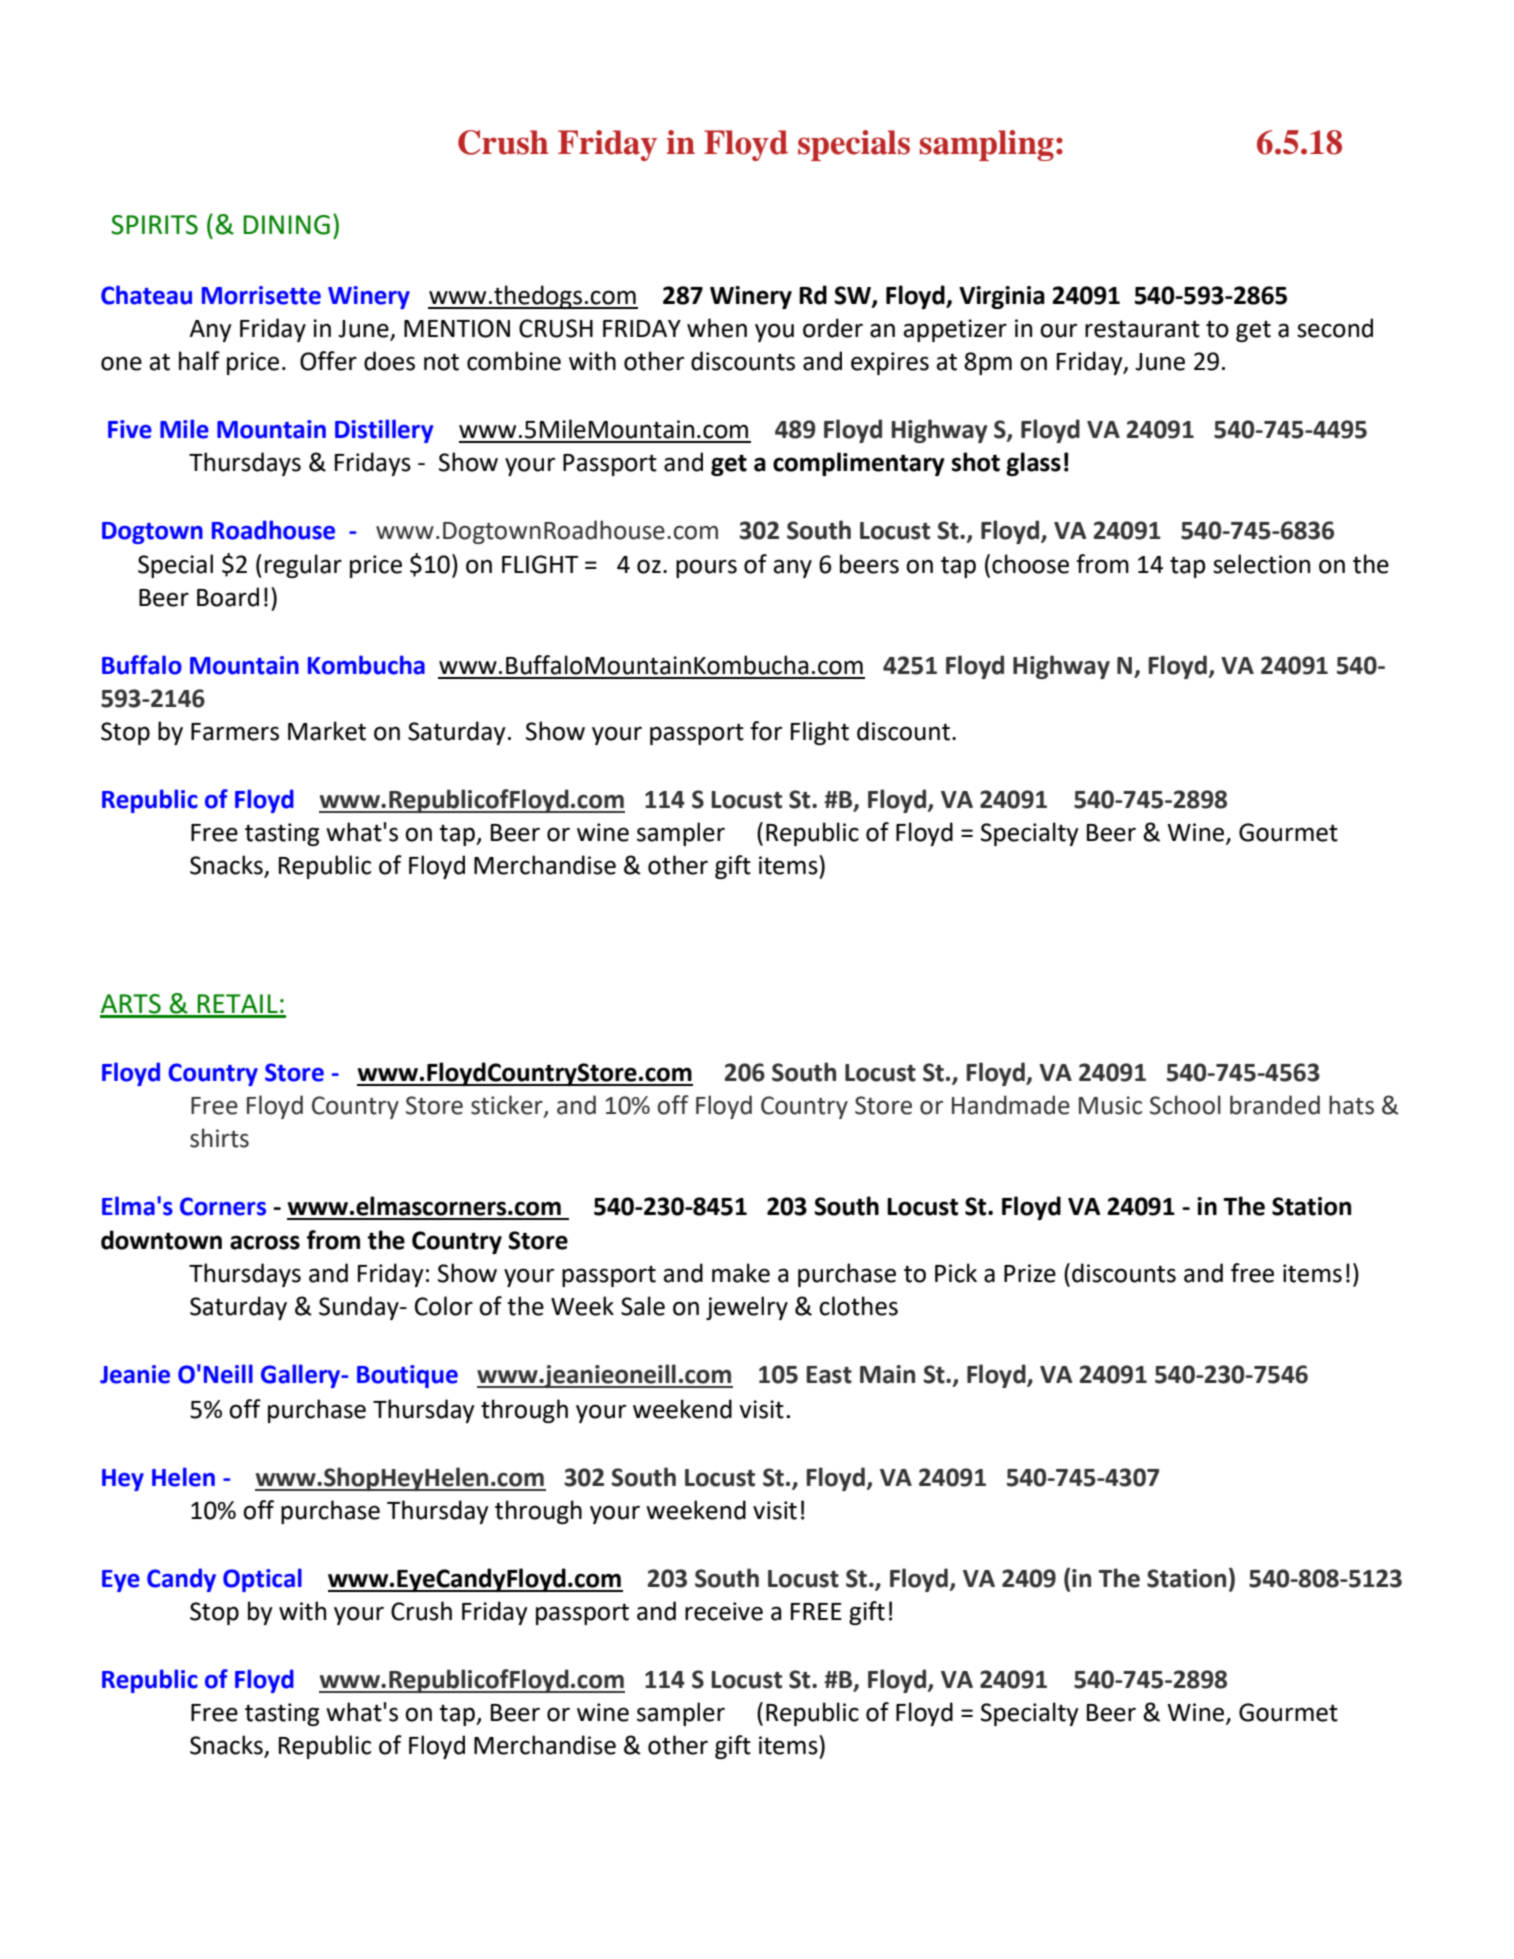 The width and height of the document is (1514, 1959). Describe the element at coordinates (717, 328) in the document. I see `when` at that location.
